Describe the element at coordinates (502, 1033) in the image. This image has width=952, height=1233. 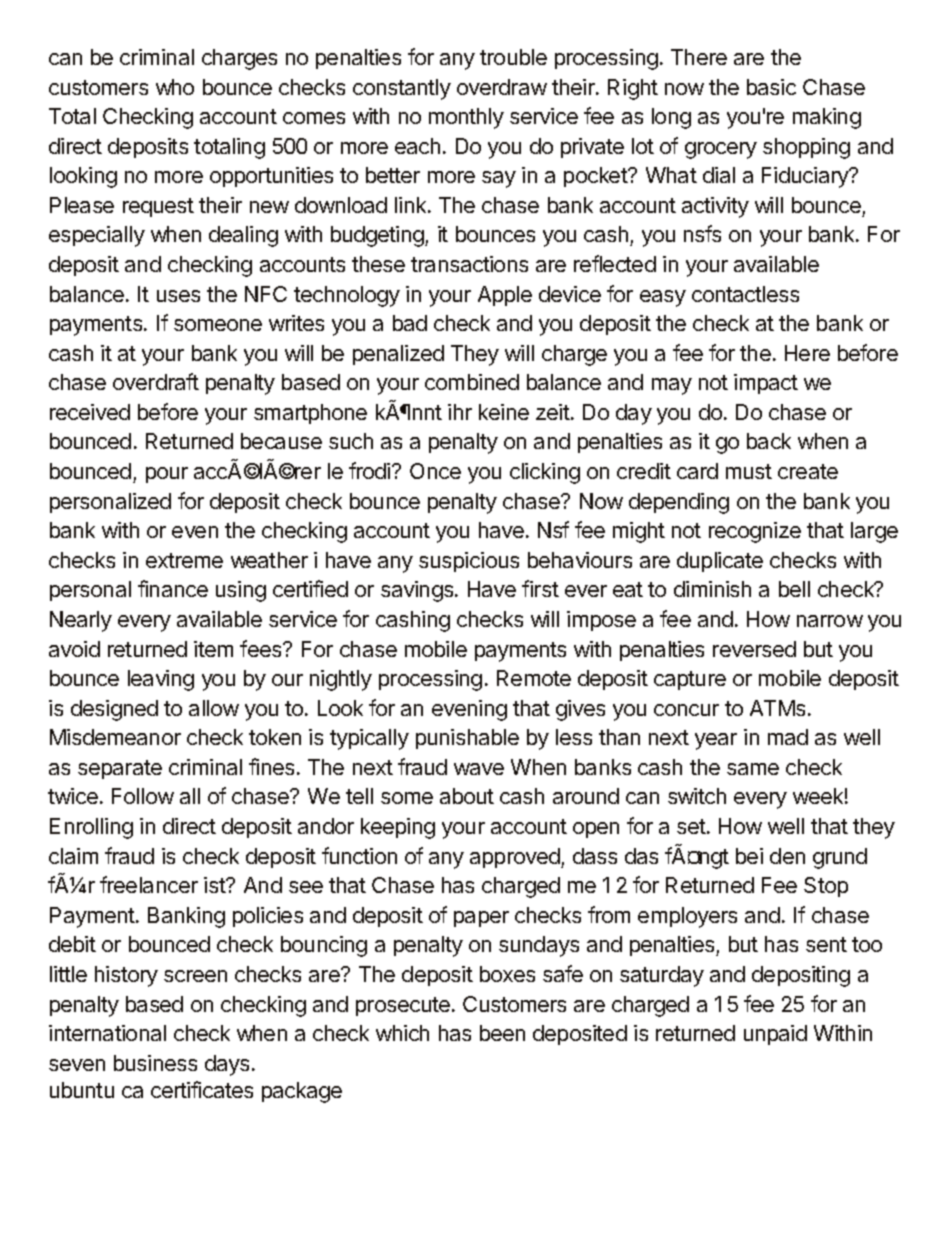
I see `been` at that location.
